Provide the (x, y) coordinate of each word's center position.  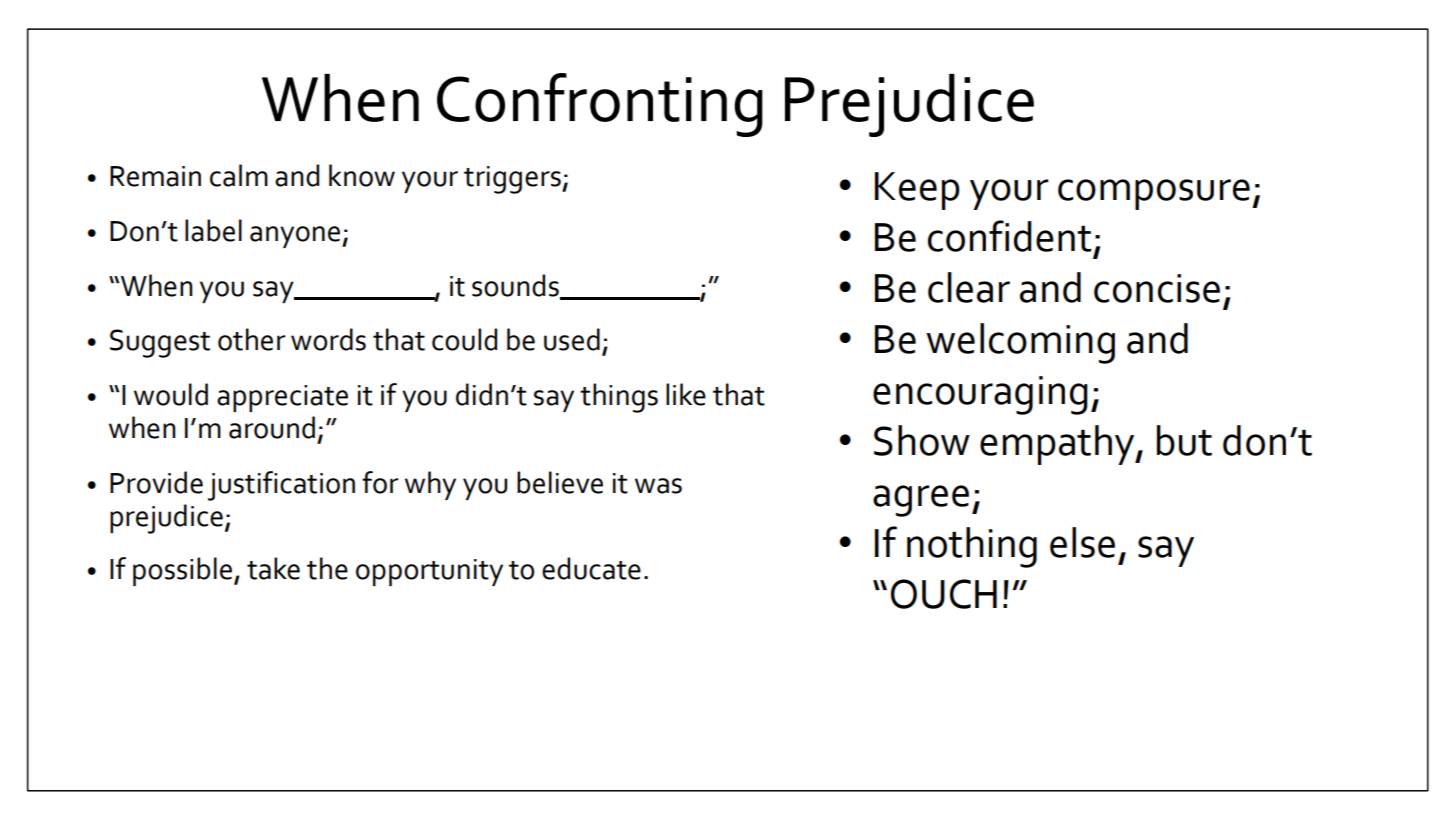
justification (281, 486)
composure (1154, 194)
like (686, 394)
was (658, 486)
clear (969, 287)
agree (921, 501)
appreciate (282, 398)
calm (239, 175)
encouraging (980, 395)
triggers (513, 180)
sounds (516, 286)
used (572, 339)
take (273, 568)
